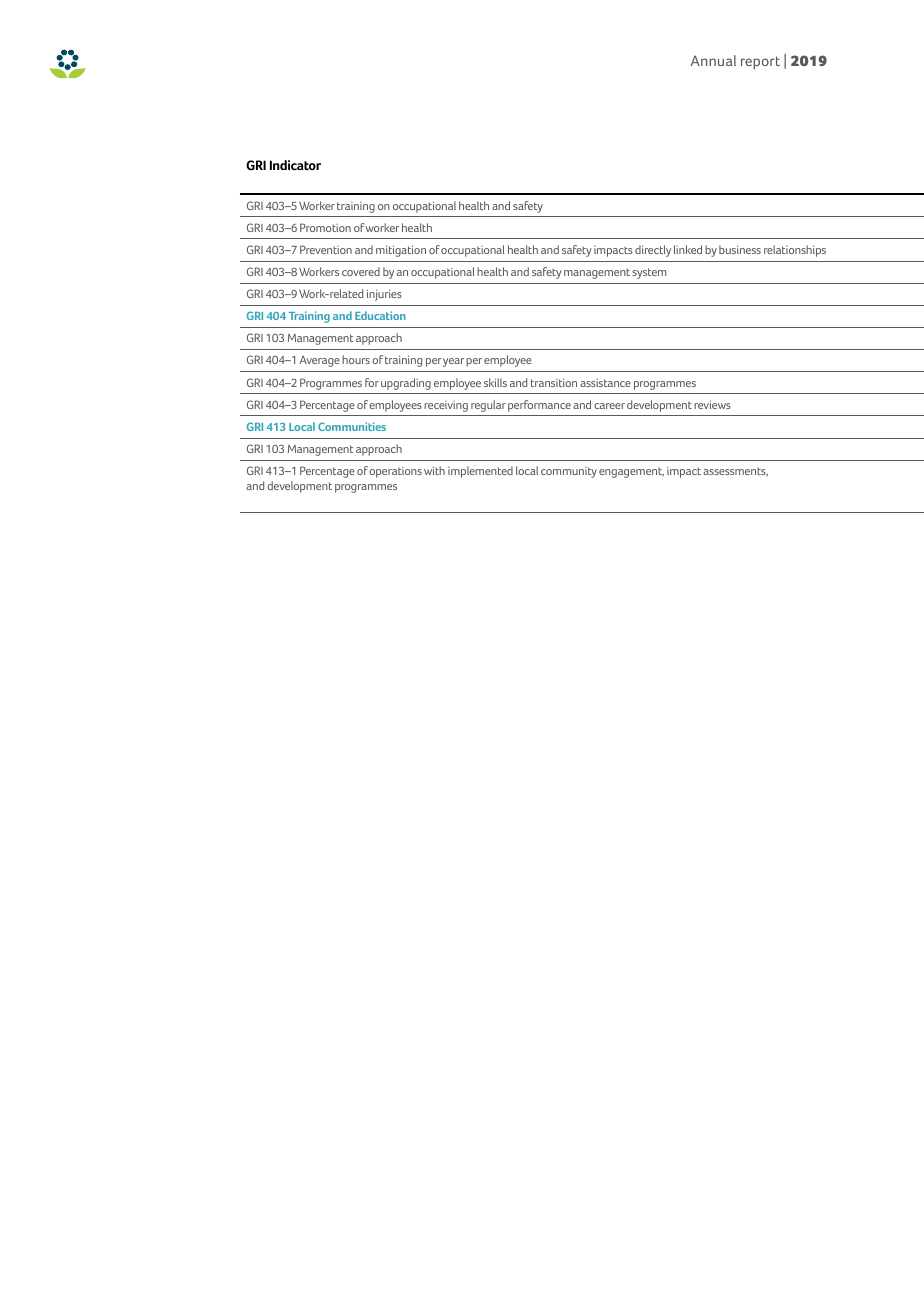  Describe the element at coordinates (325, 227) in the document. I see `Promotion` at that location.
